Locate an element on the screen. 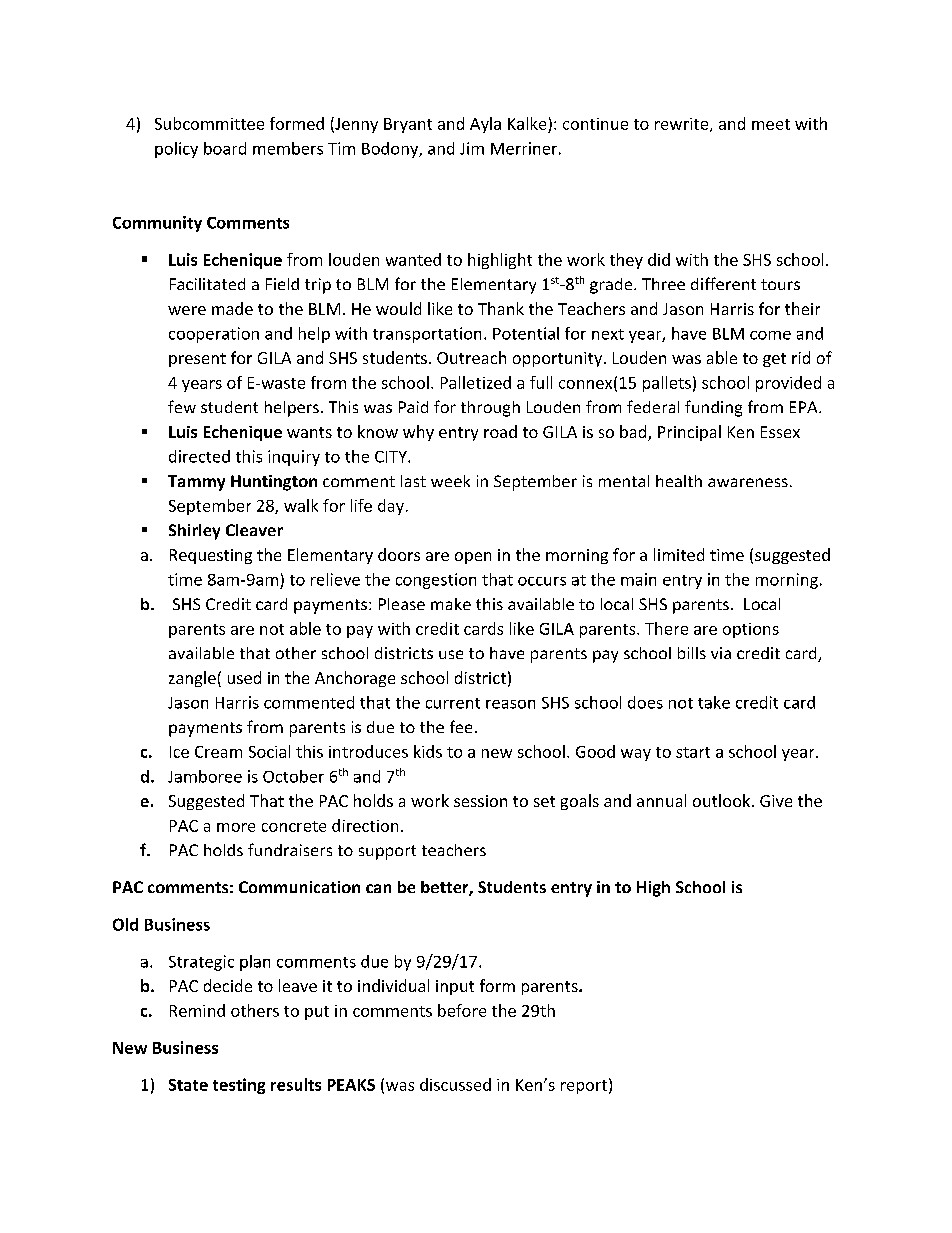  meet is located at coordinates (771, 124).
